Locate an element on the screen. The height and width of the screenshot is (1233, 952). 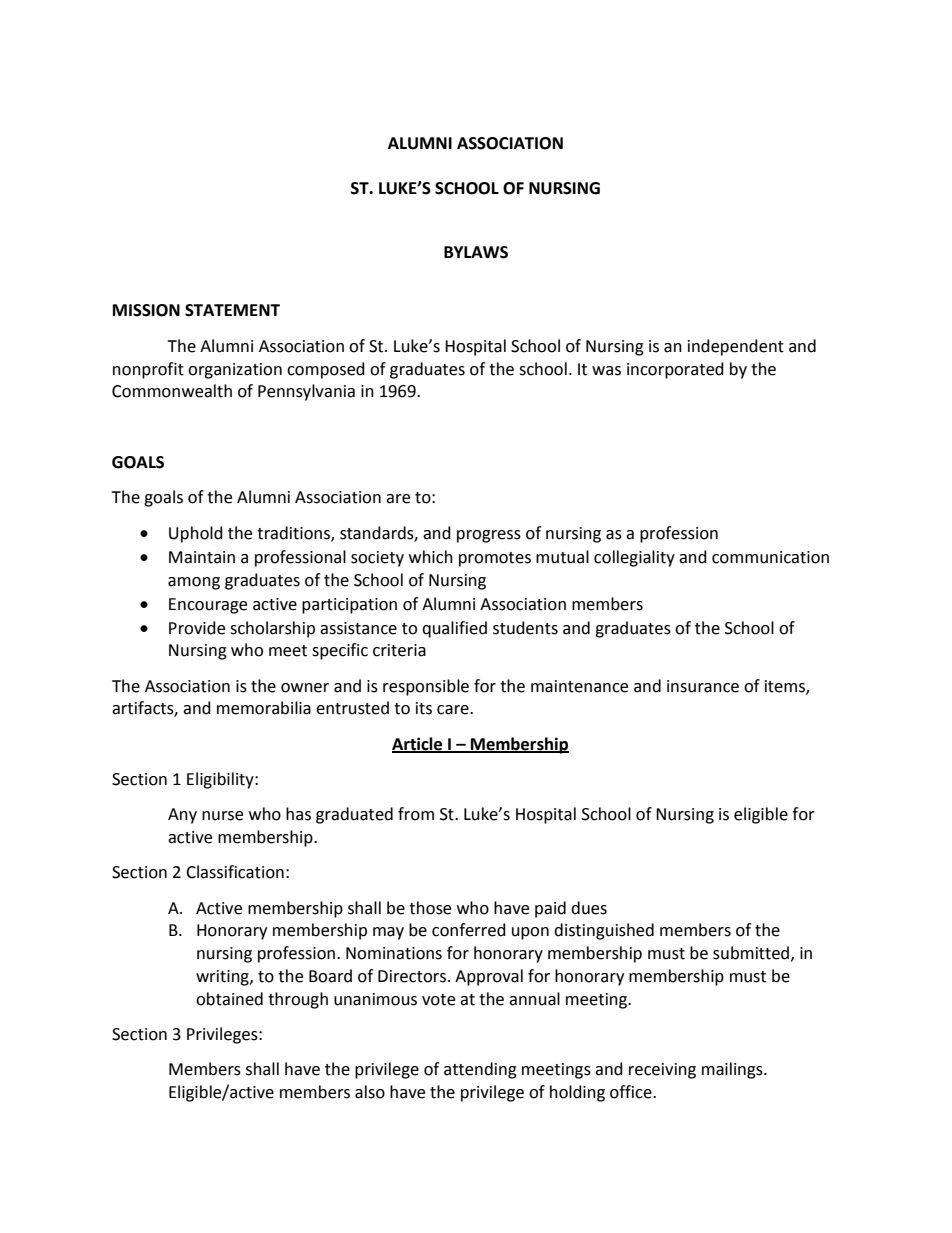
BYLAWS is located at coordinates (476, 252).
